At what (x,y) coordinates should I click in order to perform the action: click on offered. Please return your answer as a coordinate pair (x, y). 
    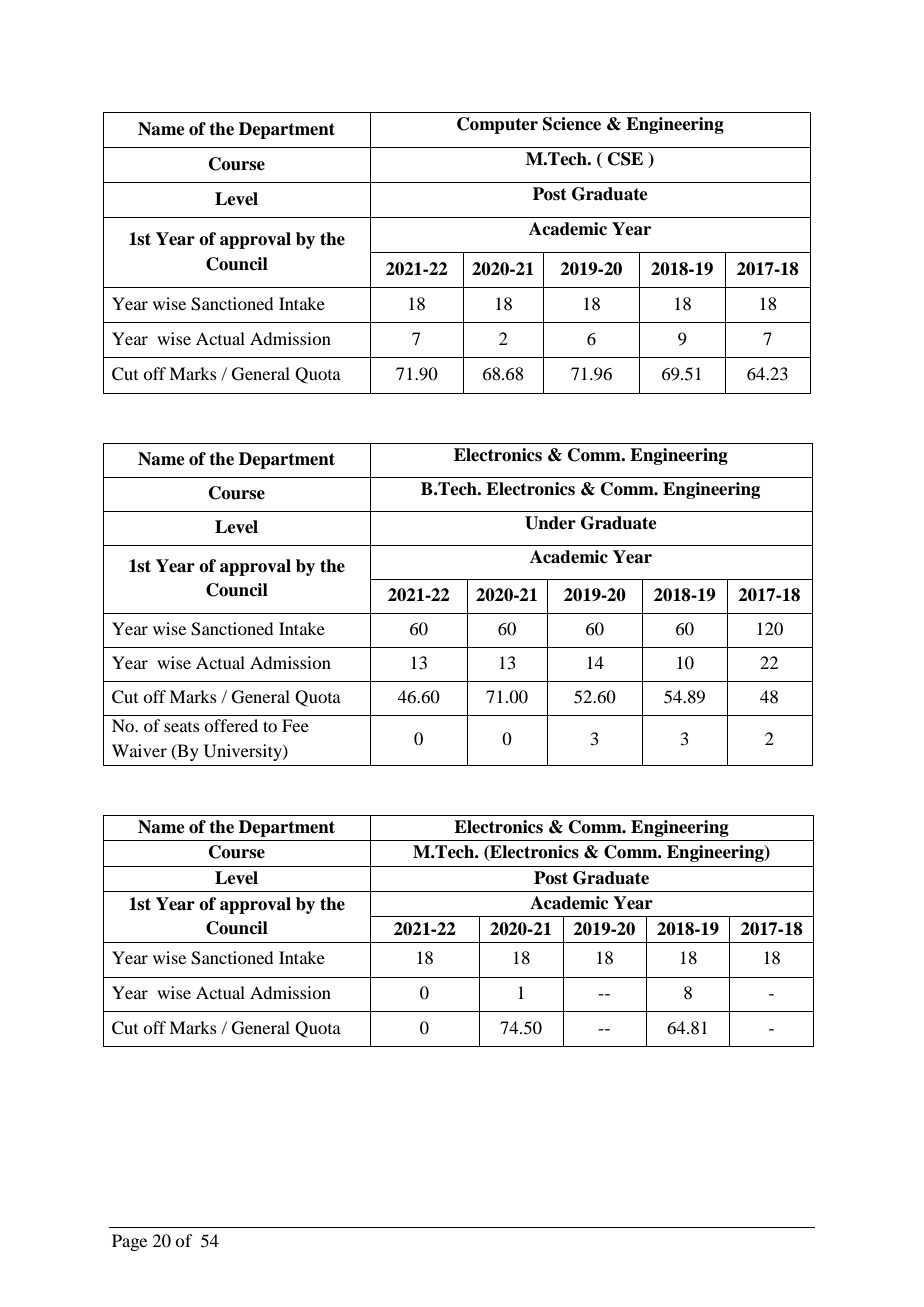
    Looking at the image, I should click on (231, 725).
